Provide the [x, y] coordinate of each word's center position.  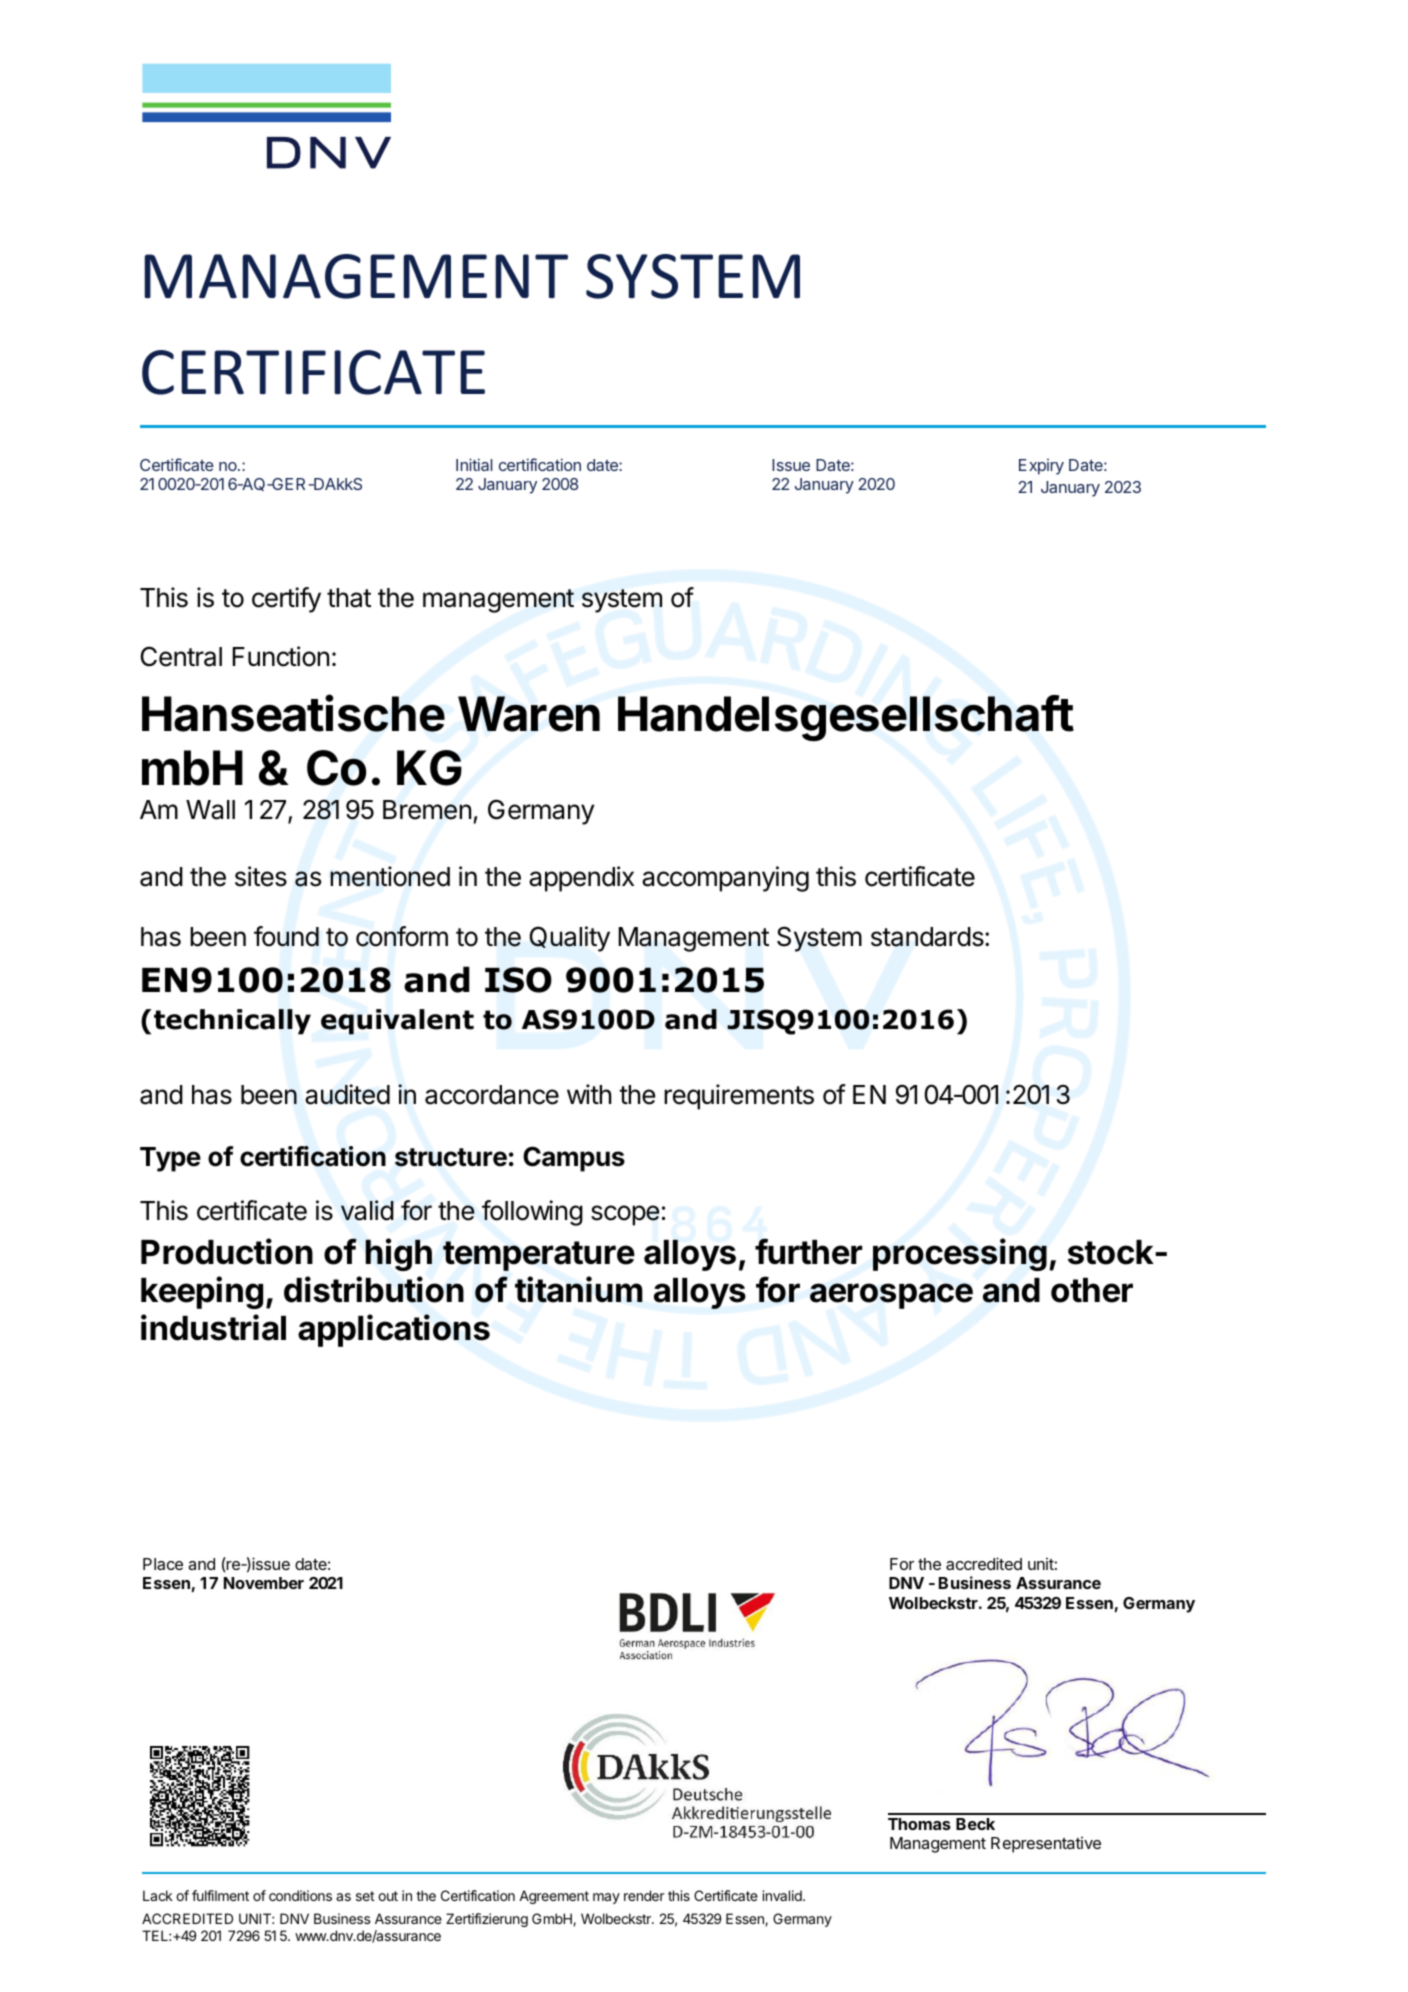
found [286, 936]
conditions [300, 1895]
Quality [570, 939]
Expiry [1041, 467]
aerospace [891, 1296]
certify [286, 600]
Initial [474, 464]
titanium [579, 1289]
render [644, 1895]
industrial [213, 1327]
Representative [1046, 1845]
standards [928, 937]
